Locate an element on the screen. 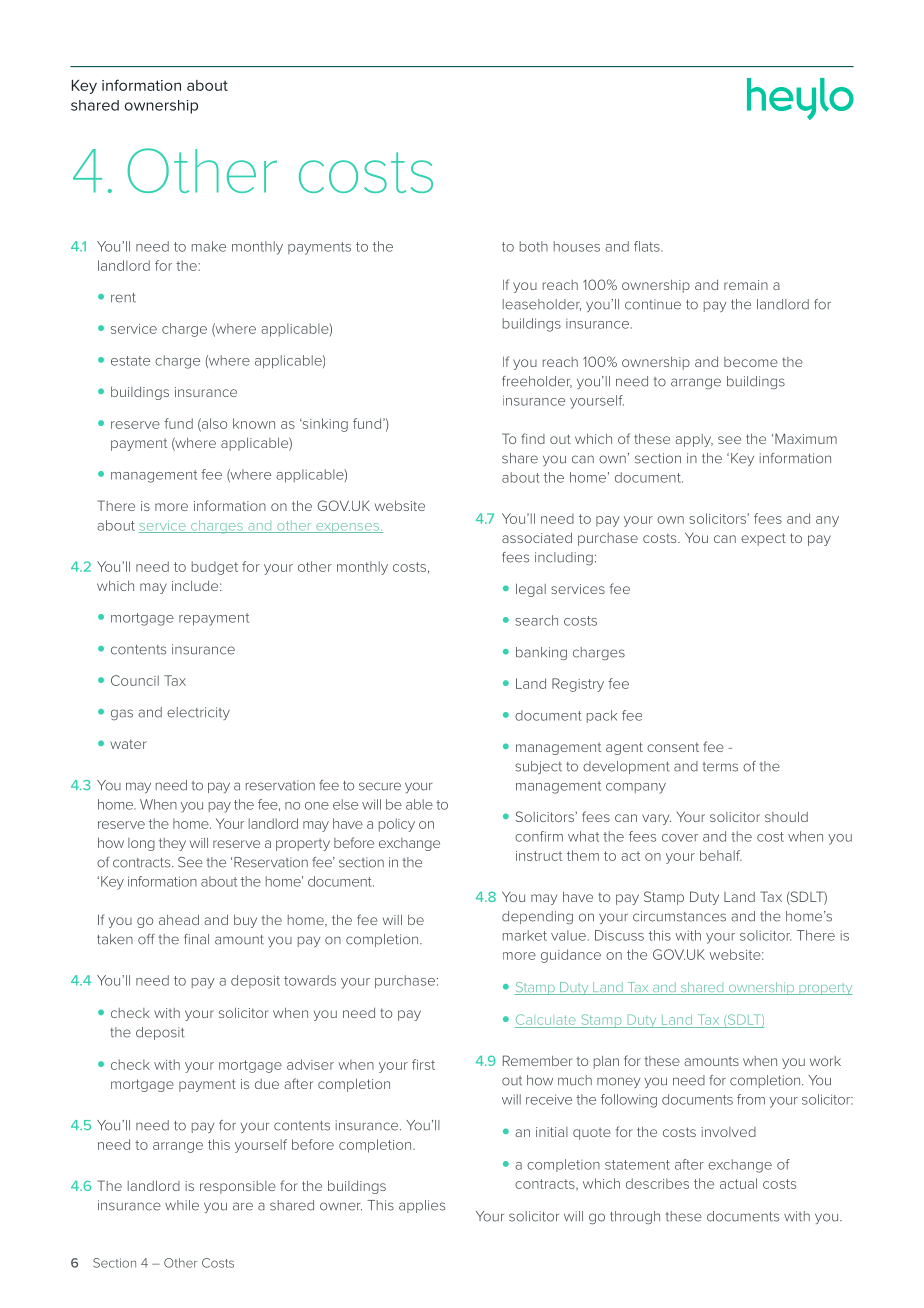  both is located at coordinates (534, 246).
